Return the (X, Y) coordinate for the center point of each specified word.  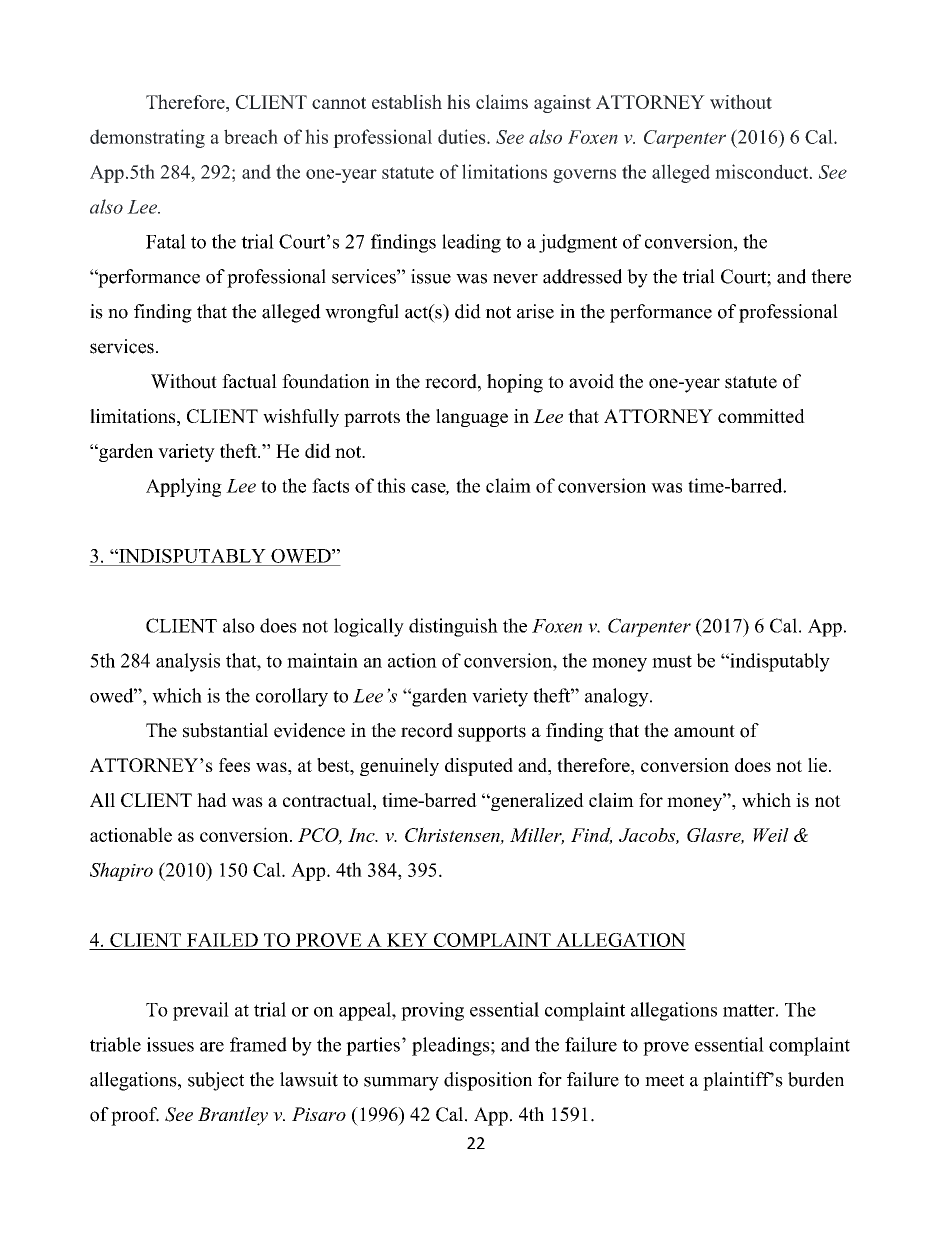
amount (704, 731)
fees (234, 765)
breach (251, 136)
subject (216, 1081)
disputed (479, 767)
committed (761, 416)
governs (584, 176)
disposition (488, 1081)
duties (463, 136)
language (472, 418)
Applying (184, 487)
